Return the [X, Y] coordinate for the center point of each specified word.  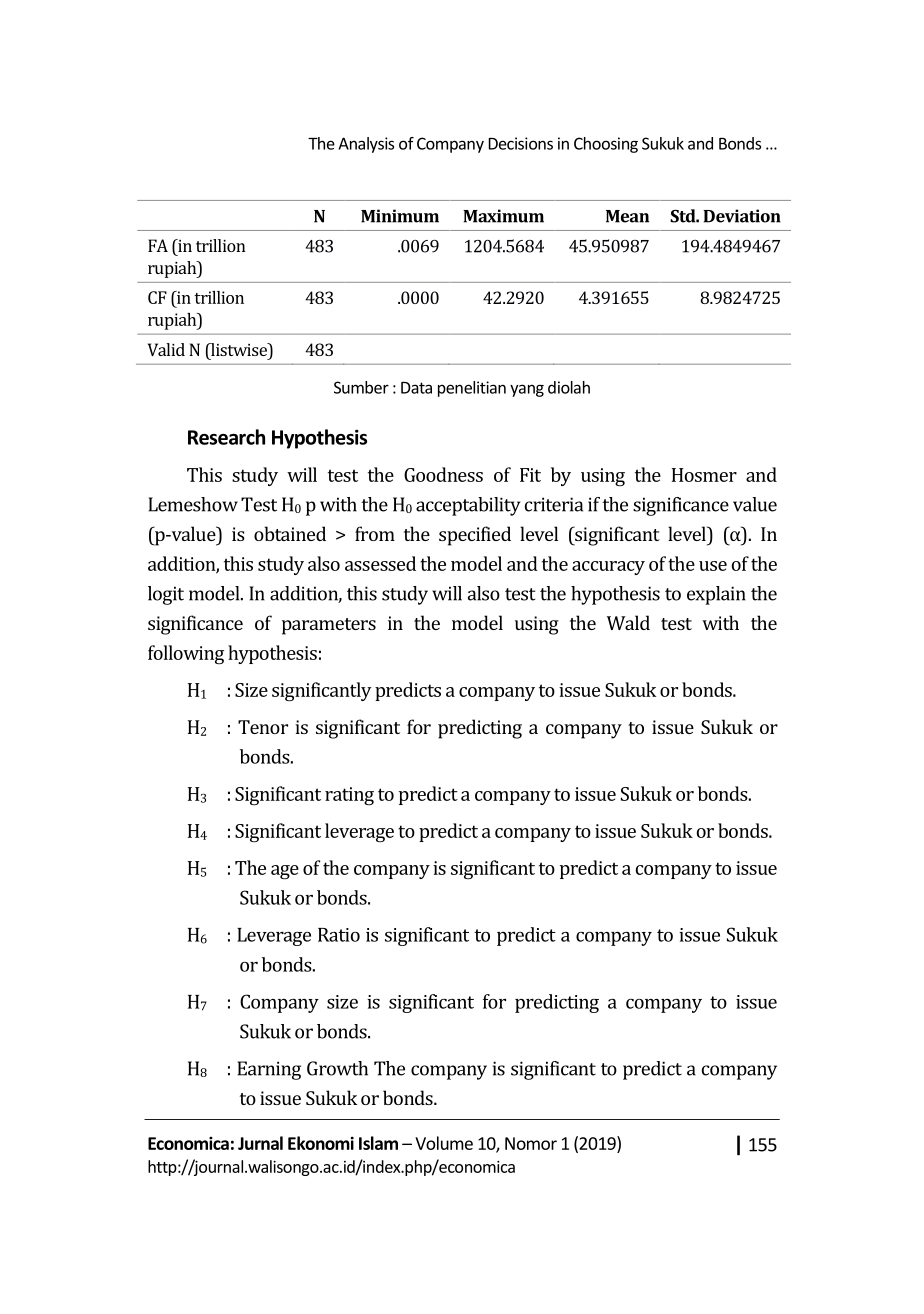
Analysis [366, 145]
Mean [627, 216]
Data [416, 388]
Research [226, 437]
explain [716, 595]
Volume [444, 1143]
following [186, 655]
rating [349, 796]
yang [527, 390]
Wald [628, 622]
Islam [378, 1143]
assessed [380, 563]
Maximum [503, 216]
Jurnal [260, 1143]
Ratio [339, 935]
